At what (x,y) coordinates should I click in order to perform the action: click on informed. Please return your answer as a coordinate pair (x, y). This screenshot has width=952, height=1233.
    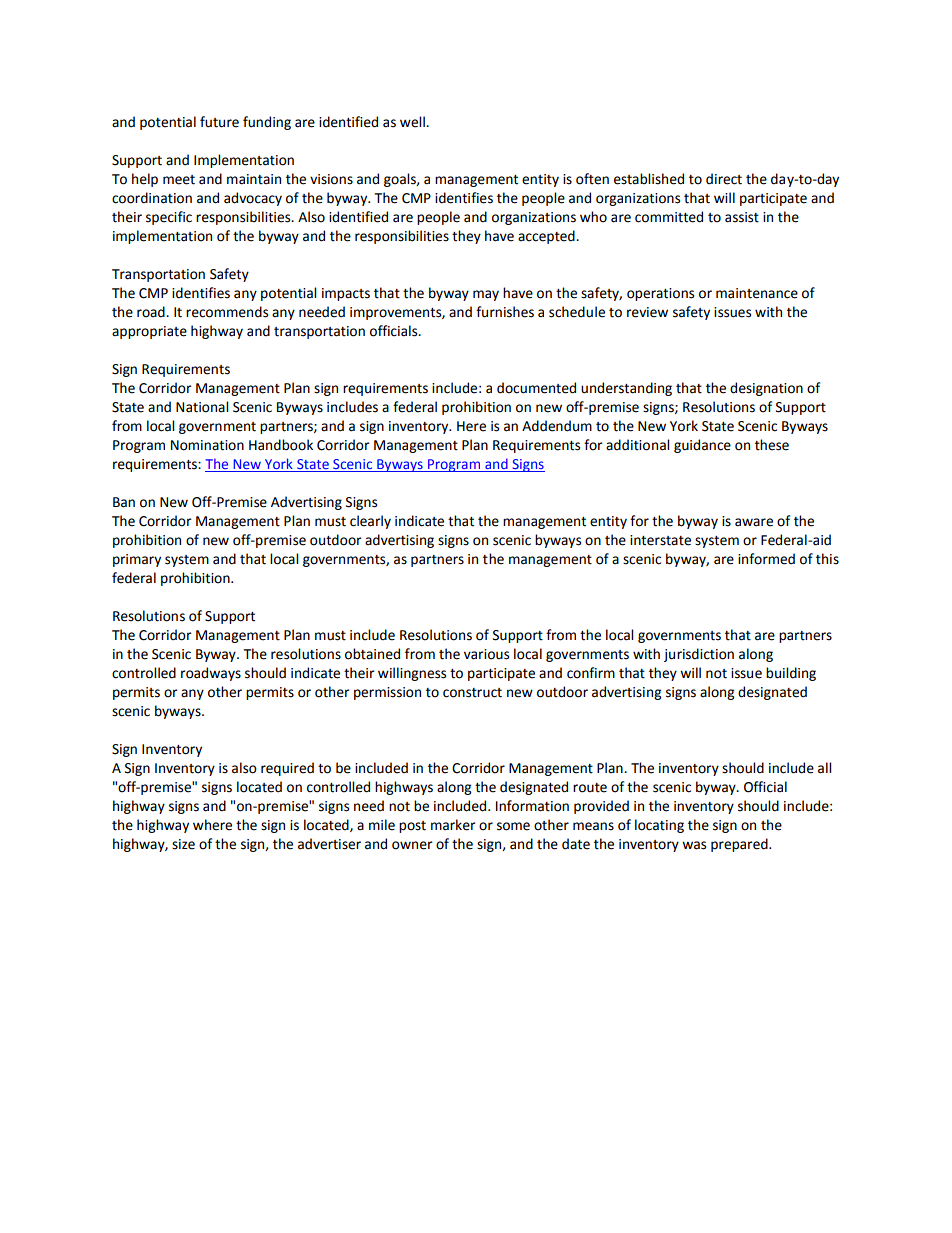
    Looking at the image, I should click on (766, 559).
